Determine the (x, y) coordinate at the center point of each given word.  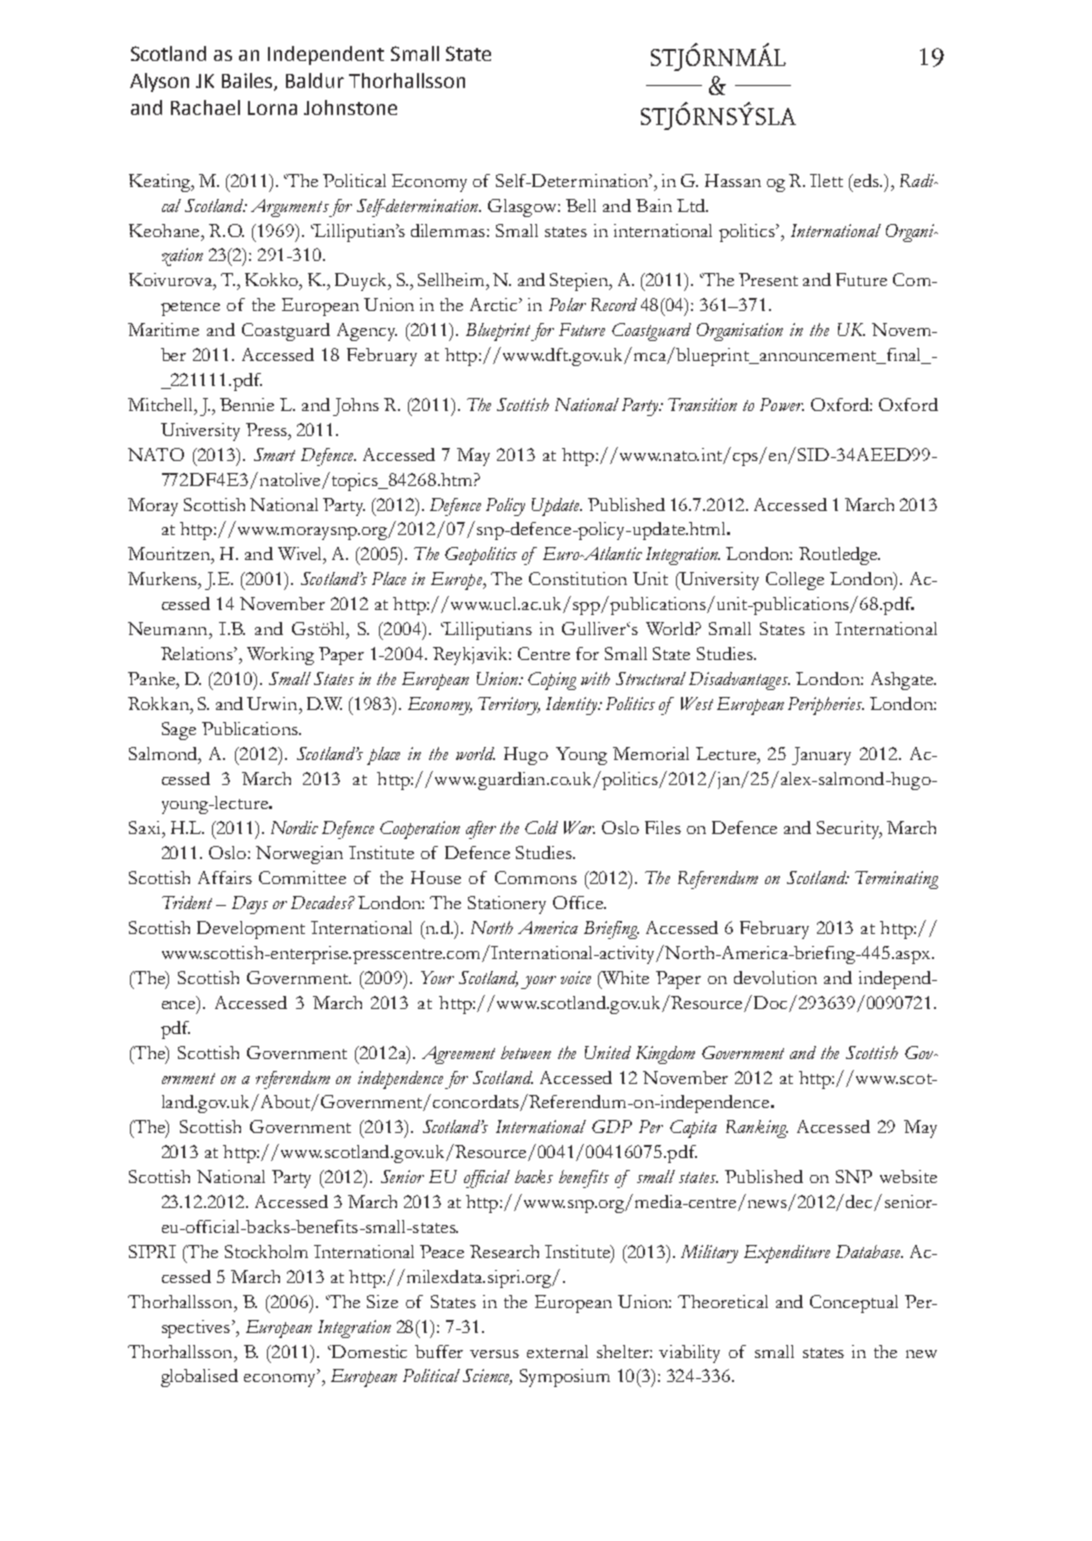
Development (251, 930)
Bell (581, 205)
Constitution (578, 578)
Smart (274, 454)
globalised (199, 1378)
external (557, 1351)
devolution (775, 977)
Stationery (507, 905)
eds (867, 180)
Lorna (272, 108)
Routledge (839, 556)
